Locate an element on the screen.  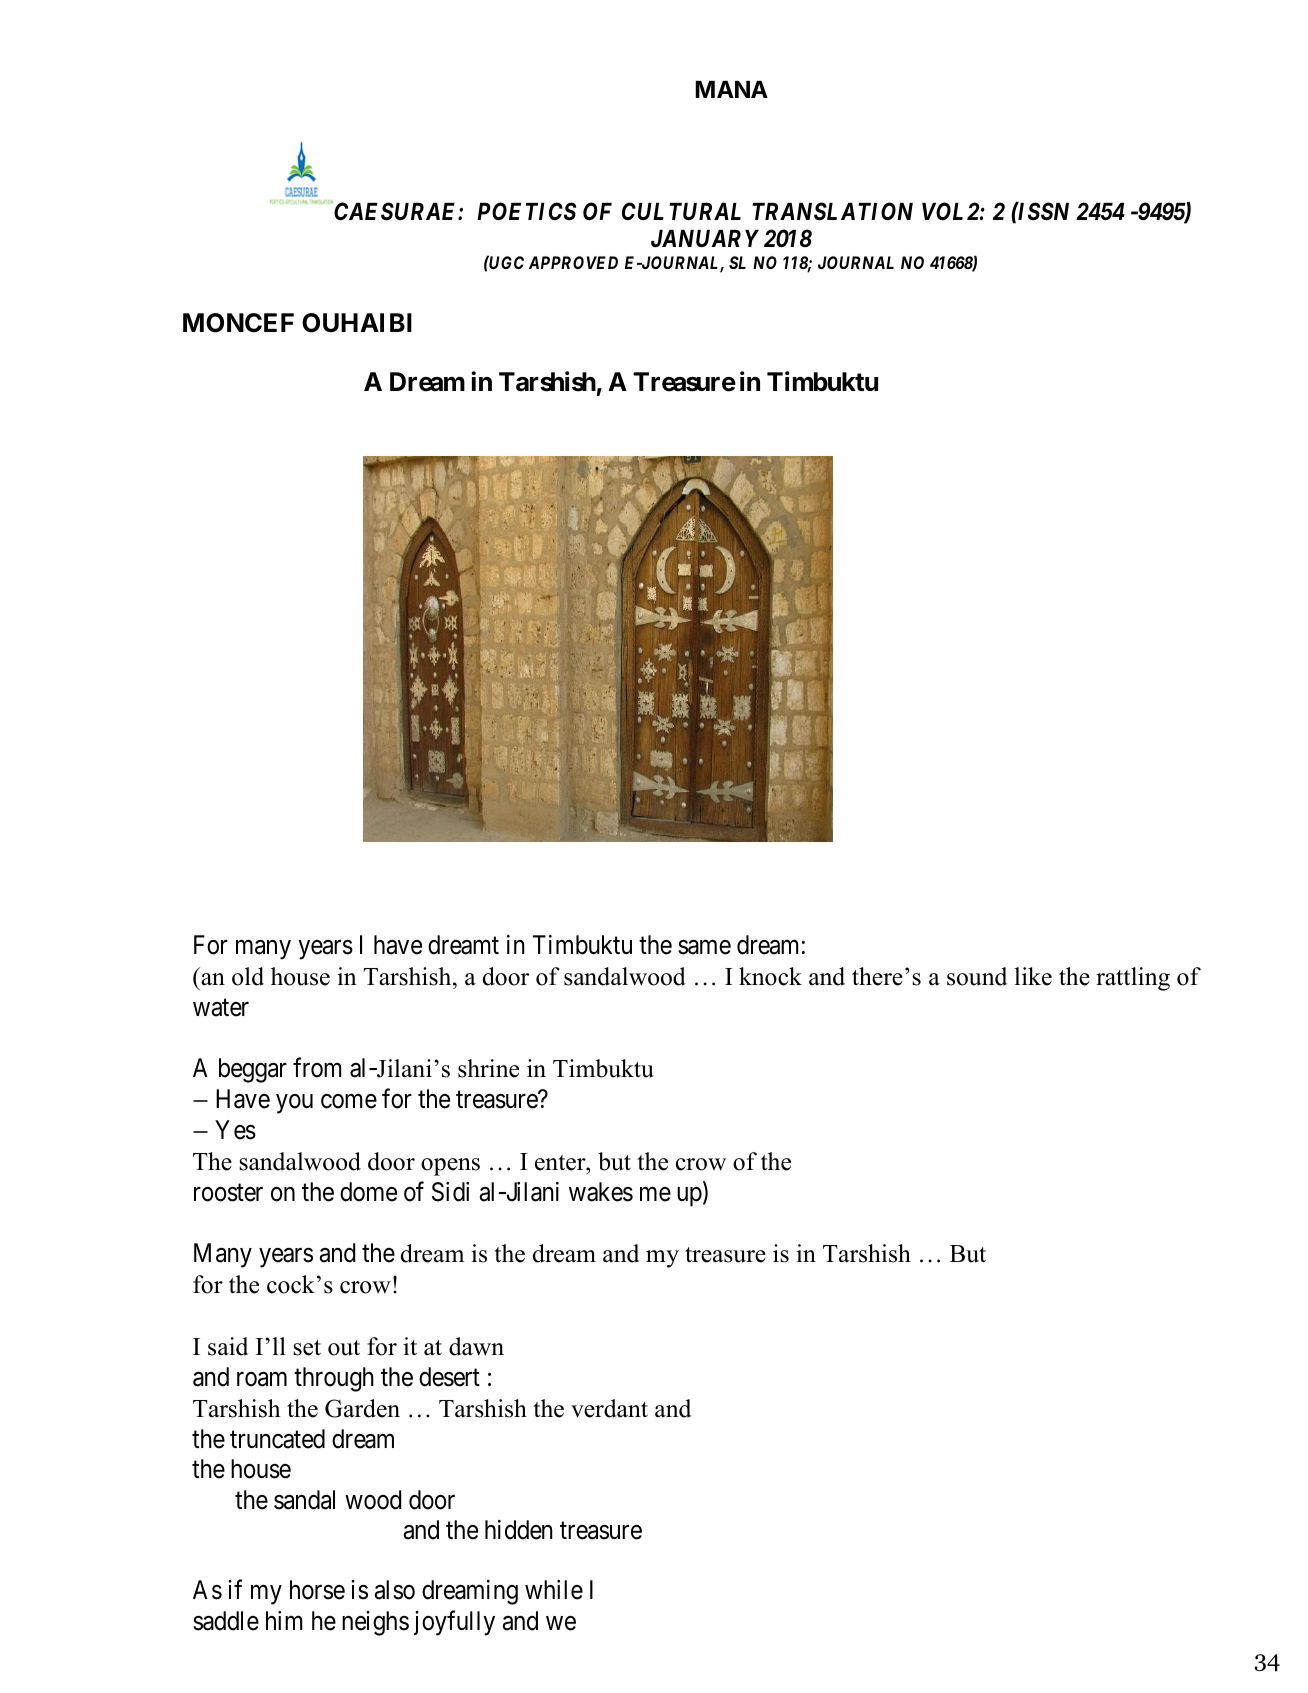
sound is located at coordinates (977, 976).
